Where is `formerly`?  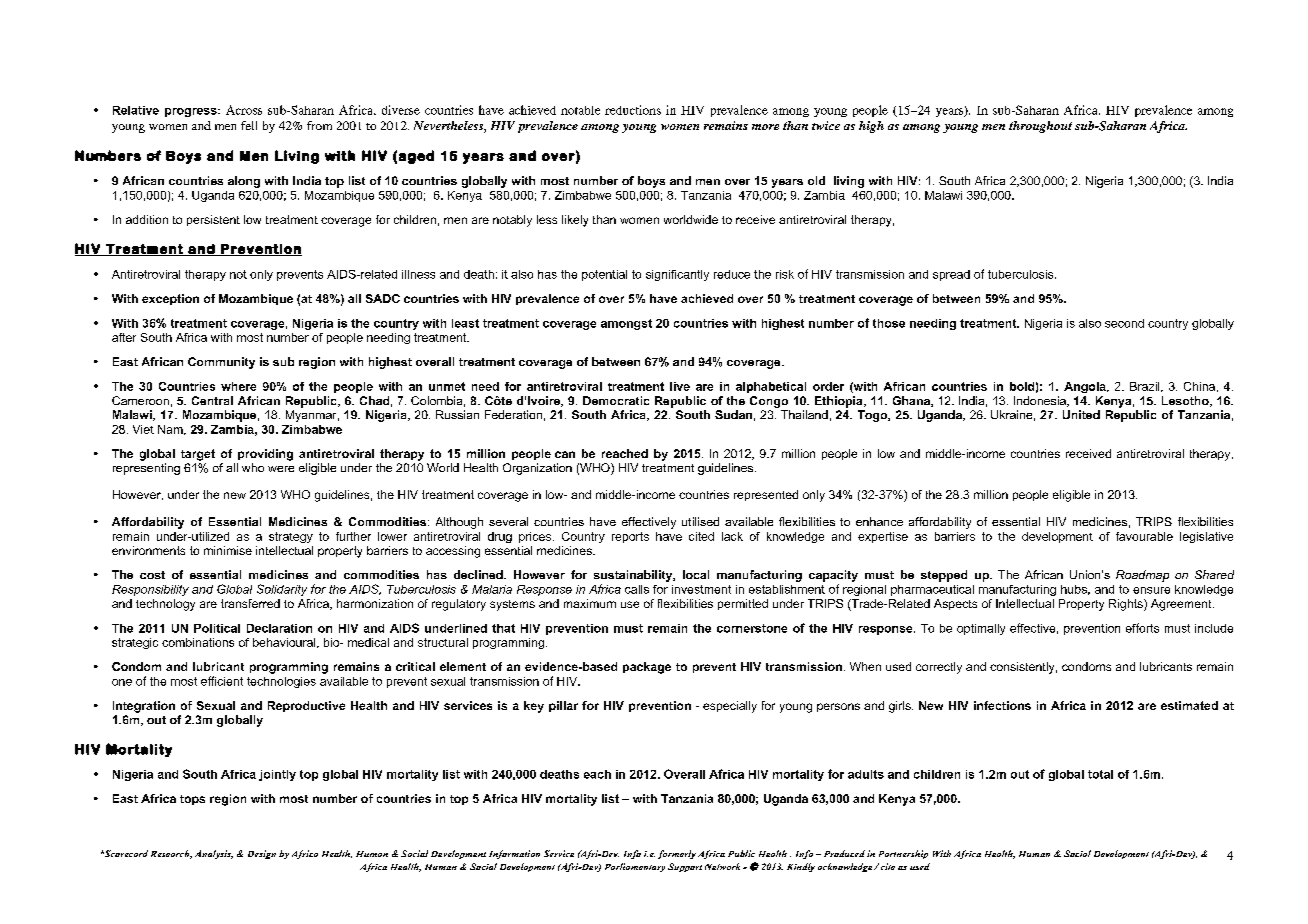
formerly is located at coordinates (677, 854).
